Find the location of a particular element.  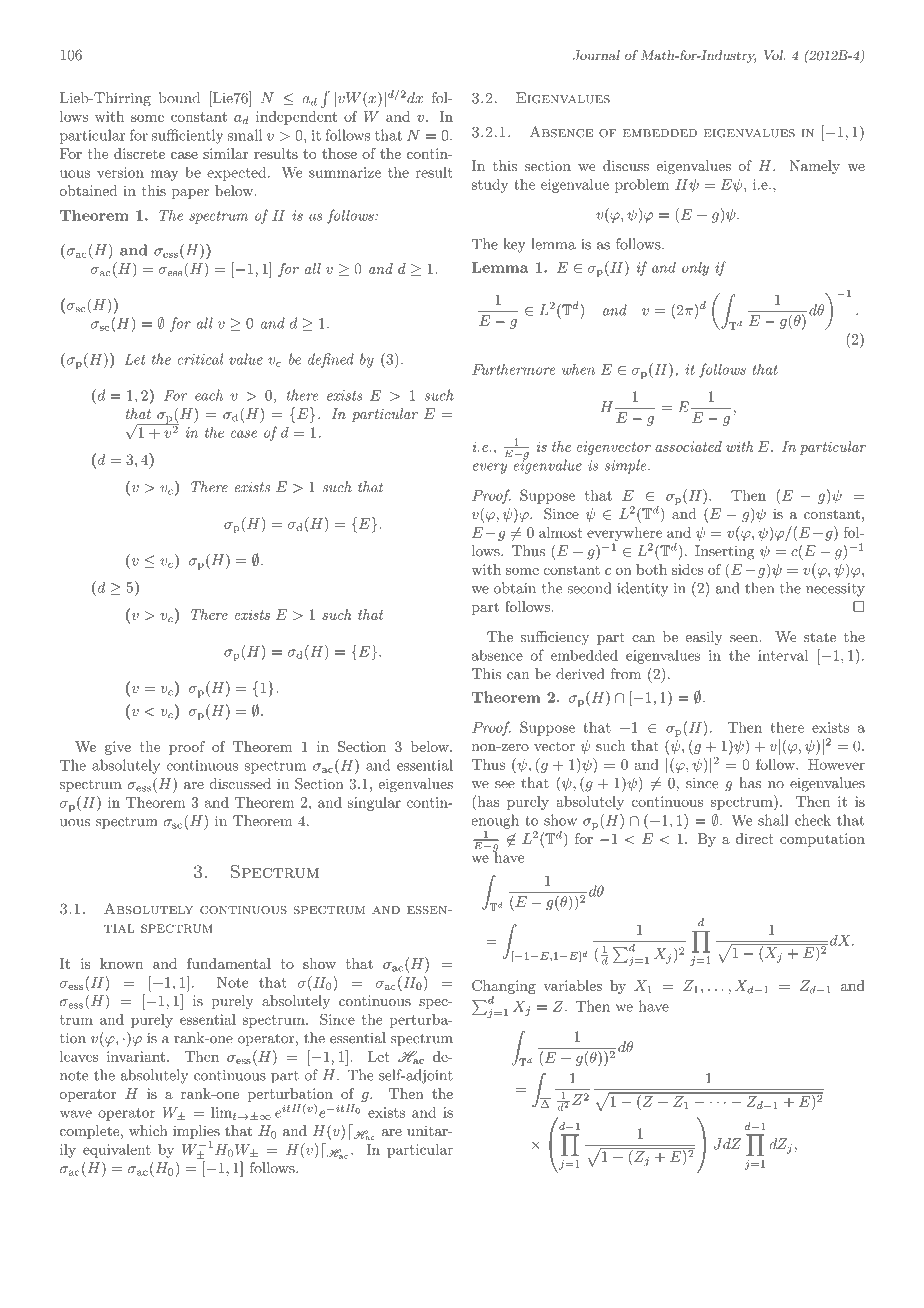

Inserting is located at coordinates (725, 552).
